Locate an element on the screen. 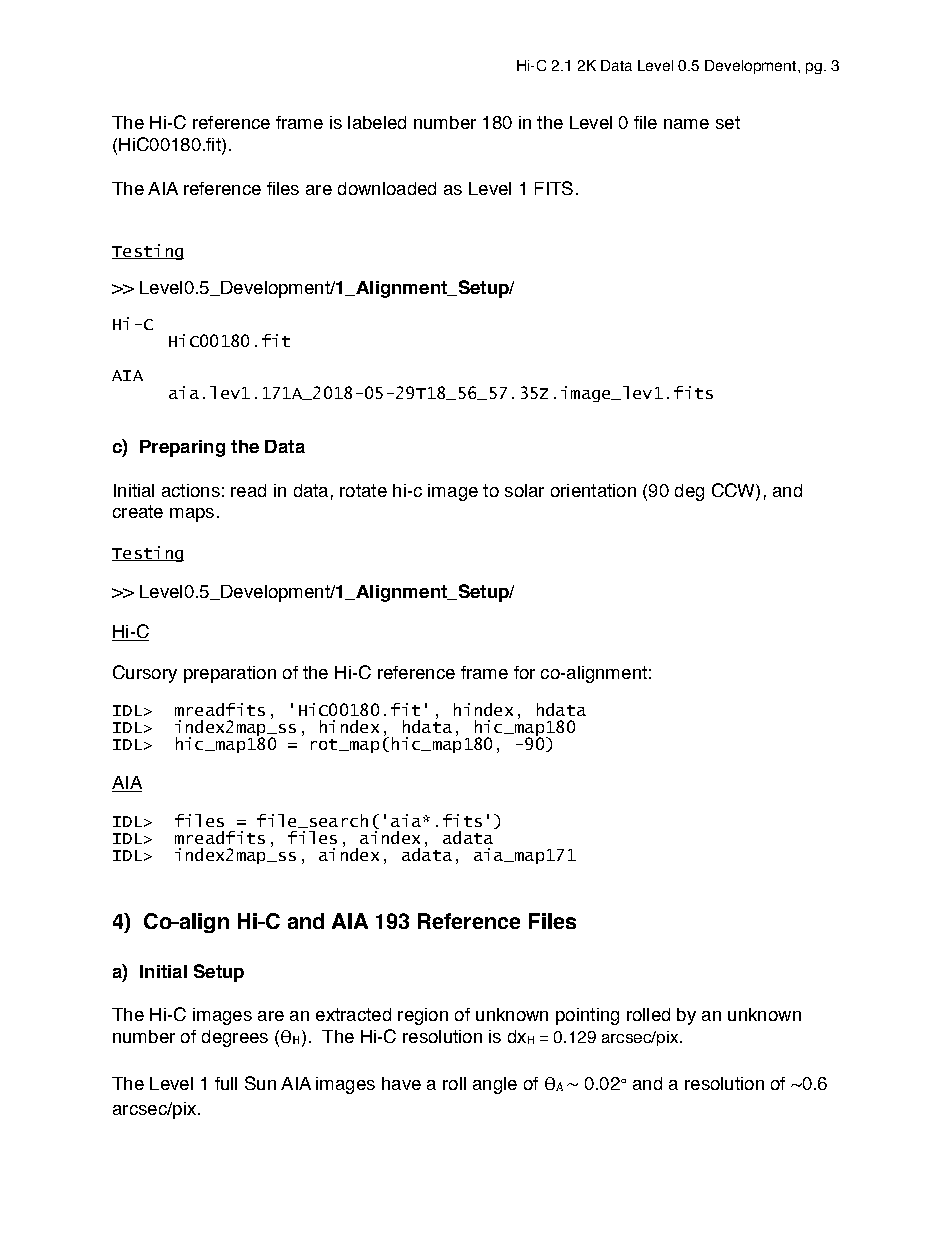  for is located at coordinates (524, 672).
